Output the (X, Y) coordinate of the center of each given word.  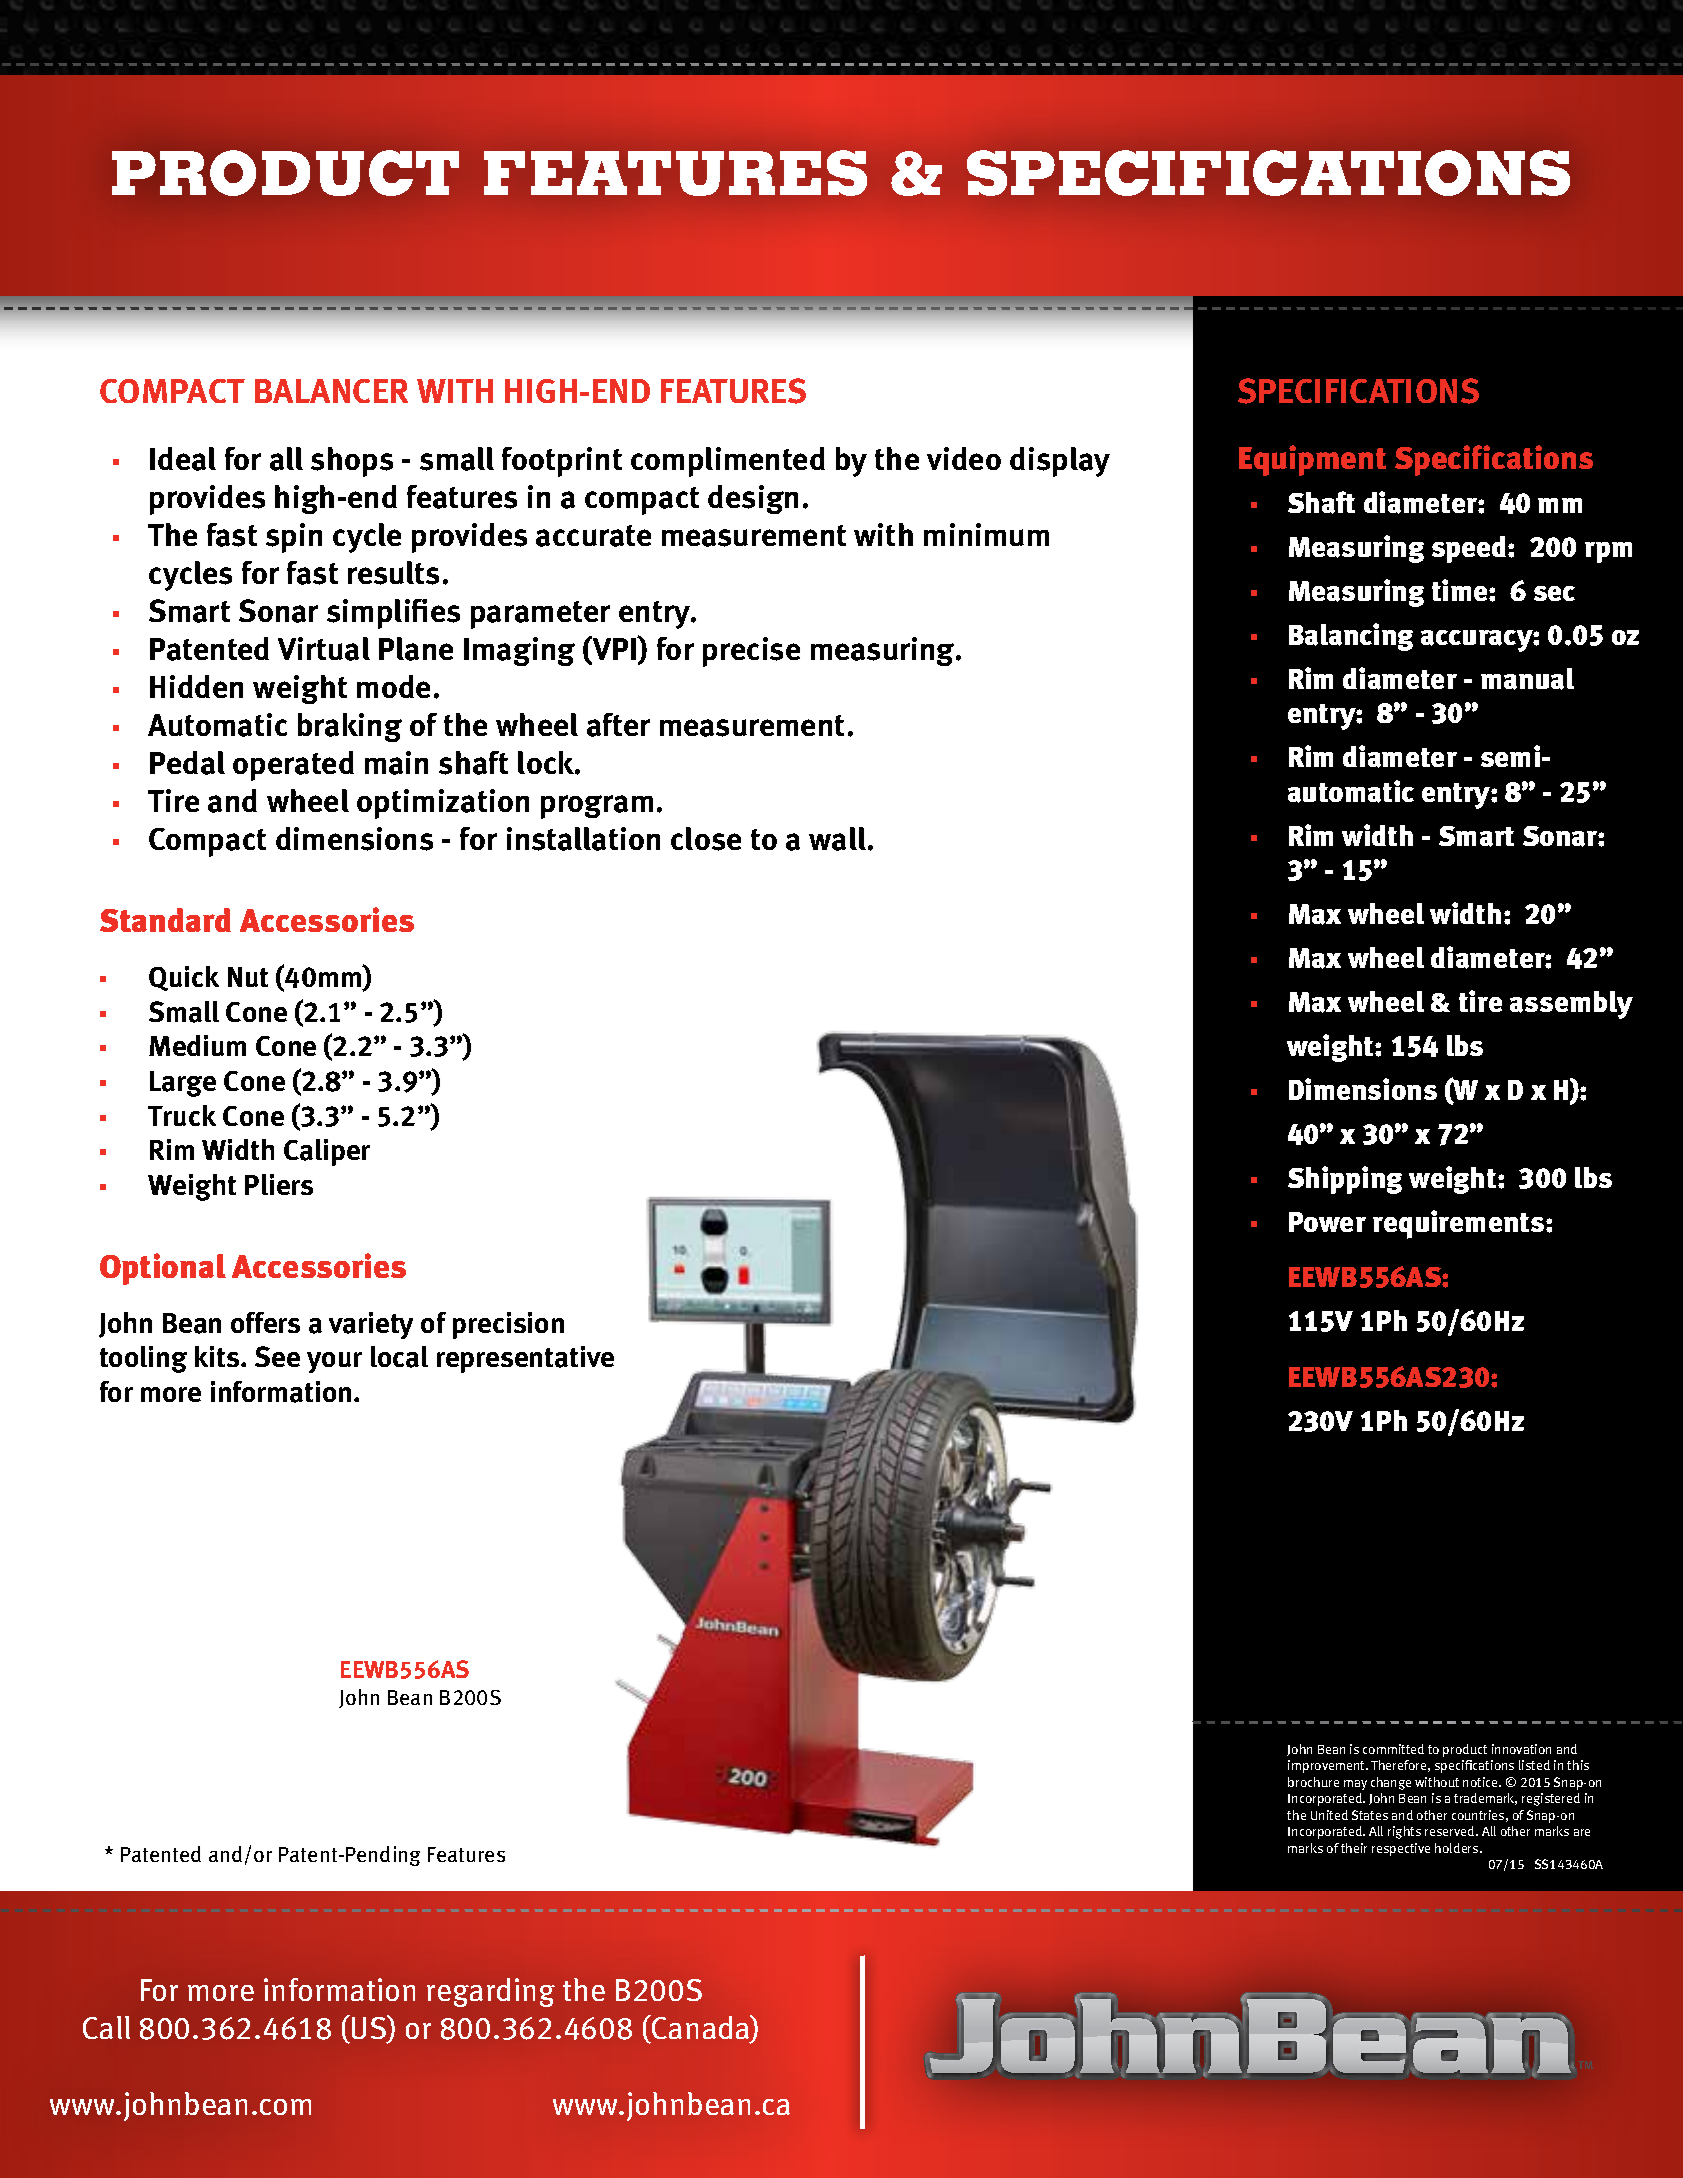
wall (837, 839)
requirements (1460, 1224)
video (964, 458)
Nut (248, 977)
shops (352, 462)
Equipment (1312, 460)
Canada (701, 2028)
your (334, 1362)
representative (525, 1359)
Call (106, 2027)
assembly (1571, 1005)
